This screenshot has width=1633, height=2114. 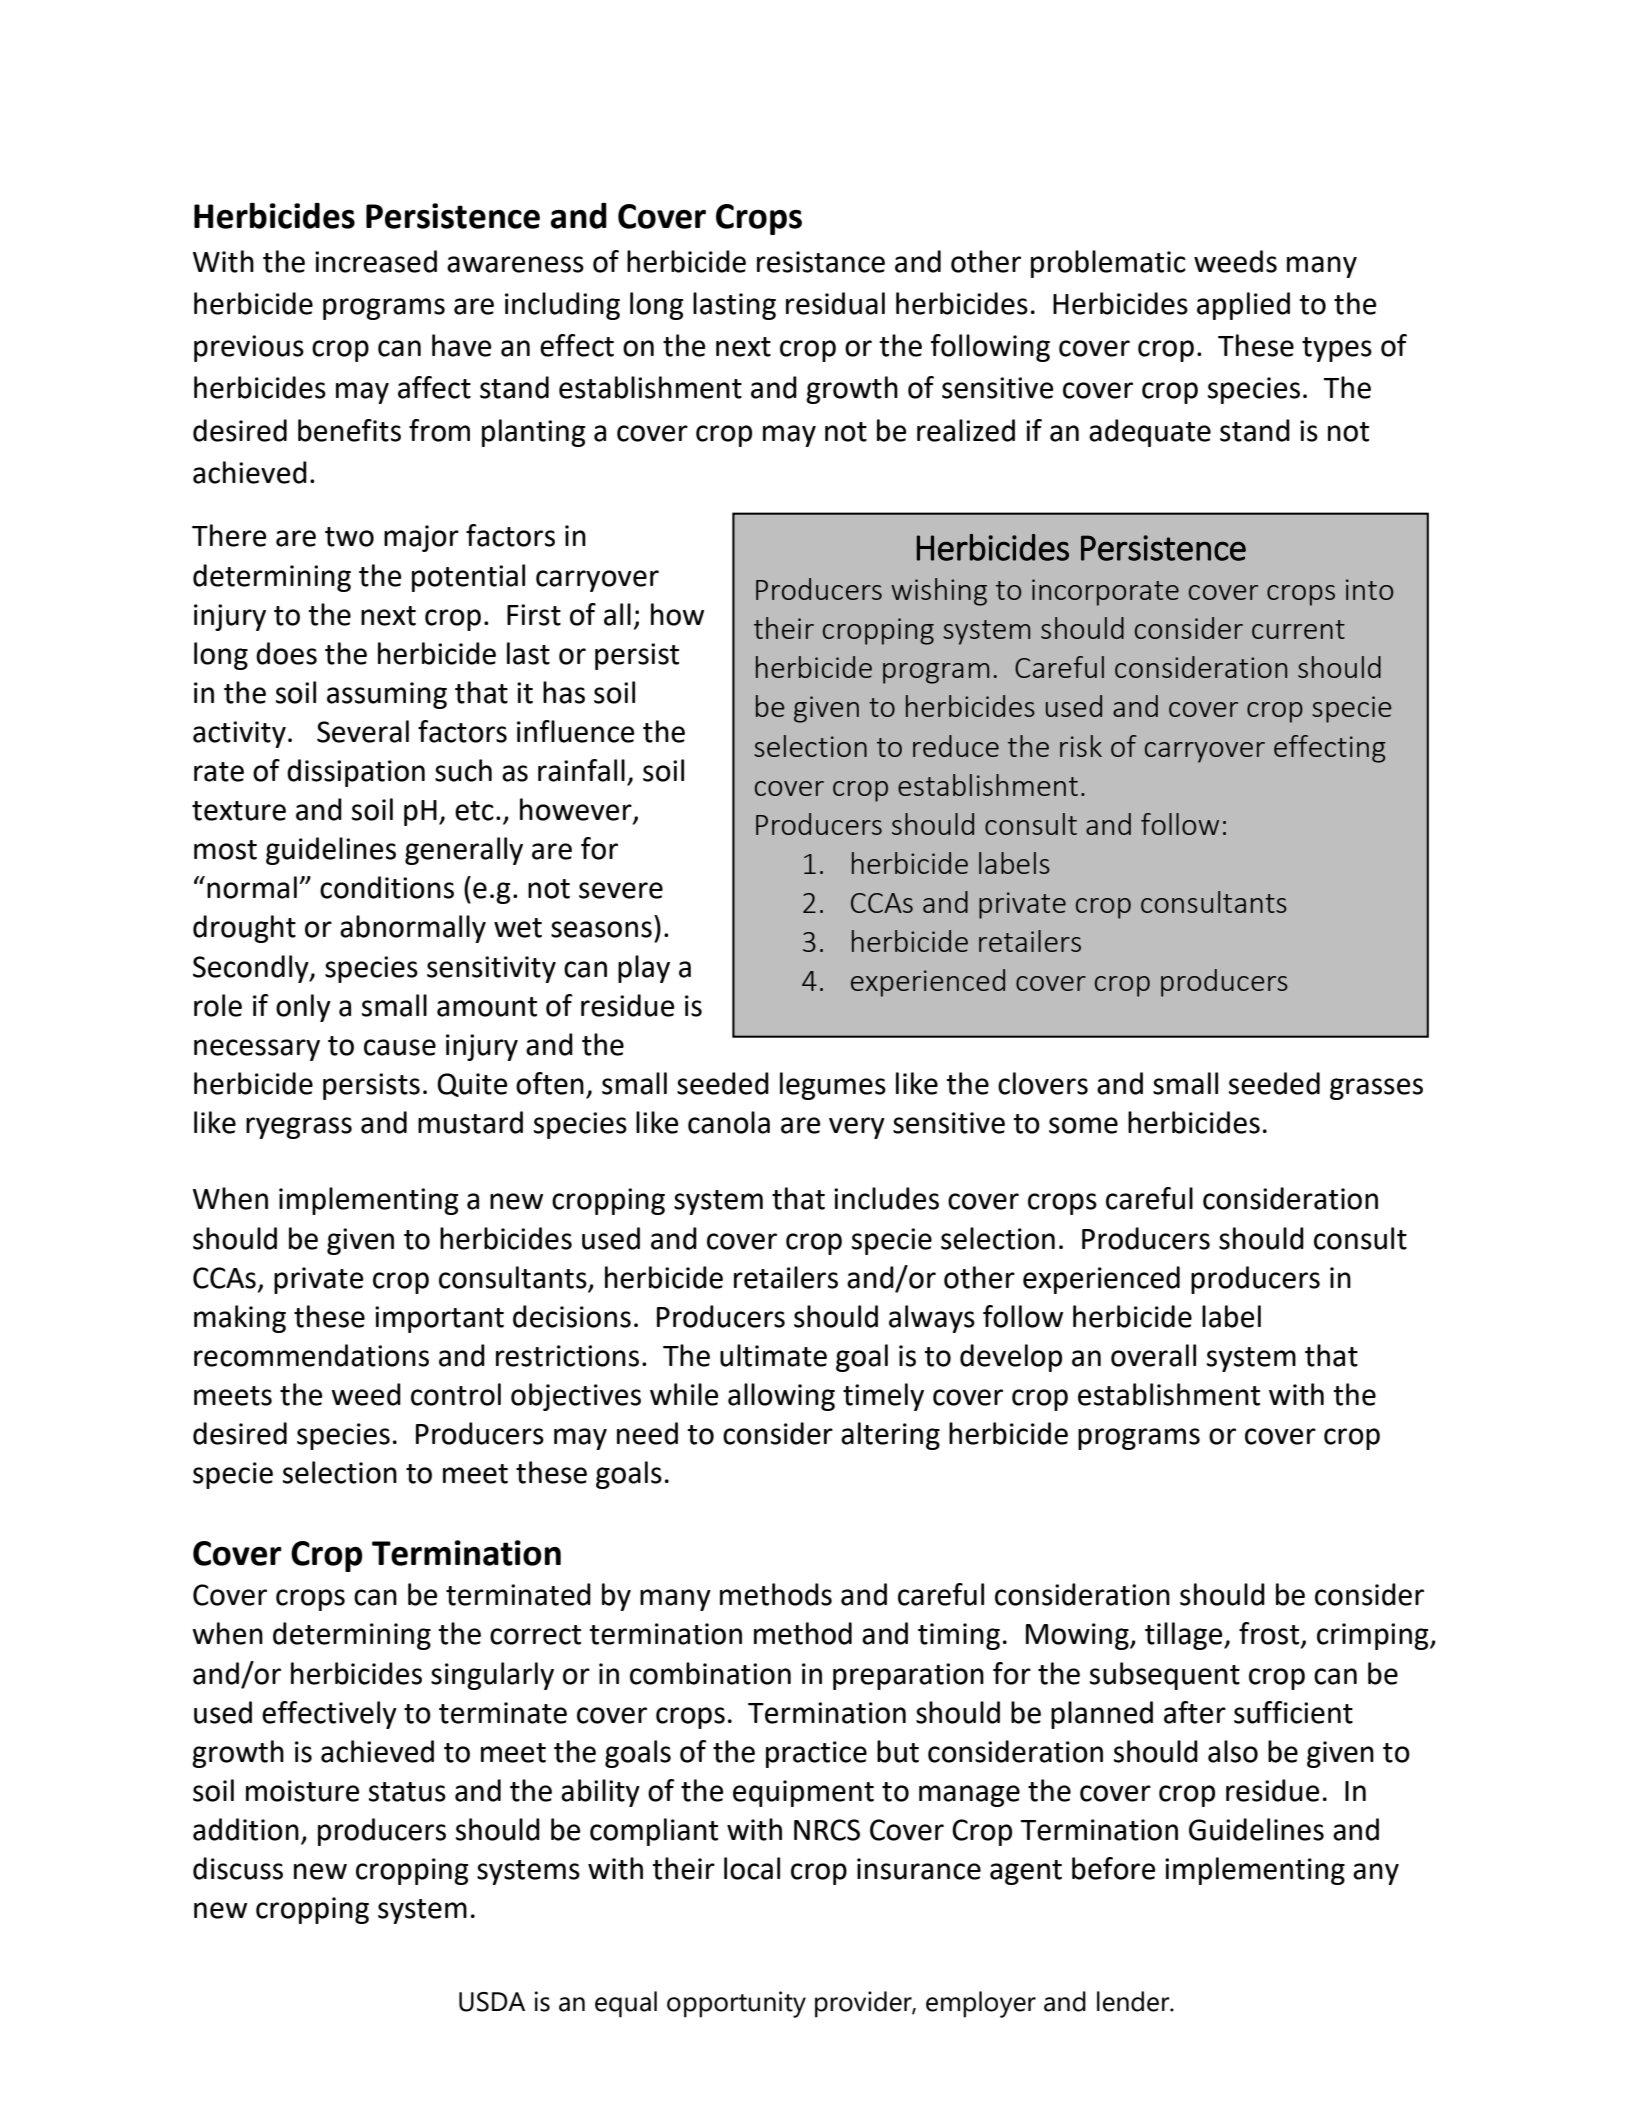 What do you see at coordinates (1376, 1089) in the screenshot?
I see `grasses` at bounding box center [1376, 1089].
